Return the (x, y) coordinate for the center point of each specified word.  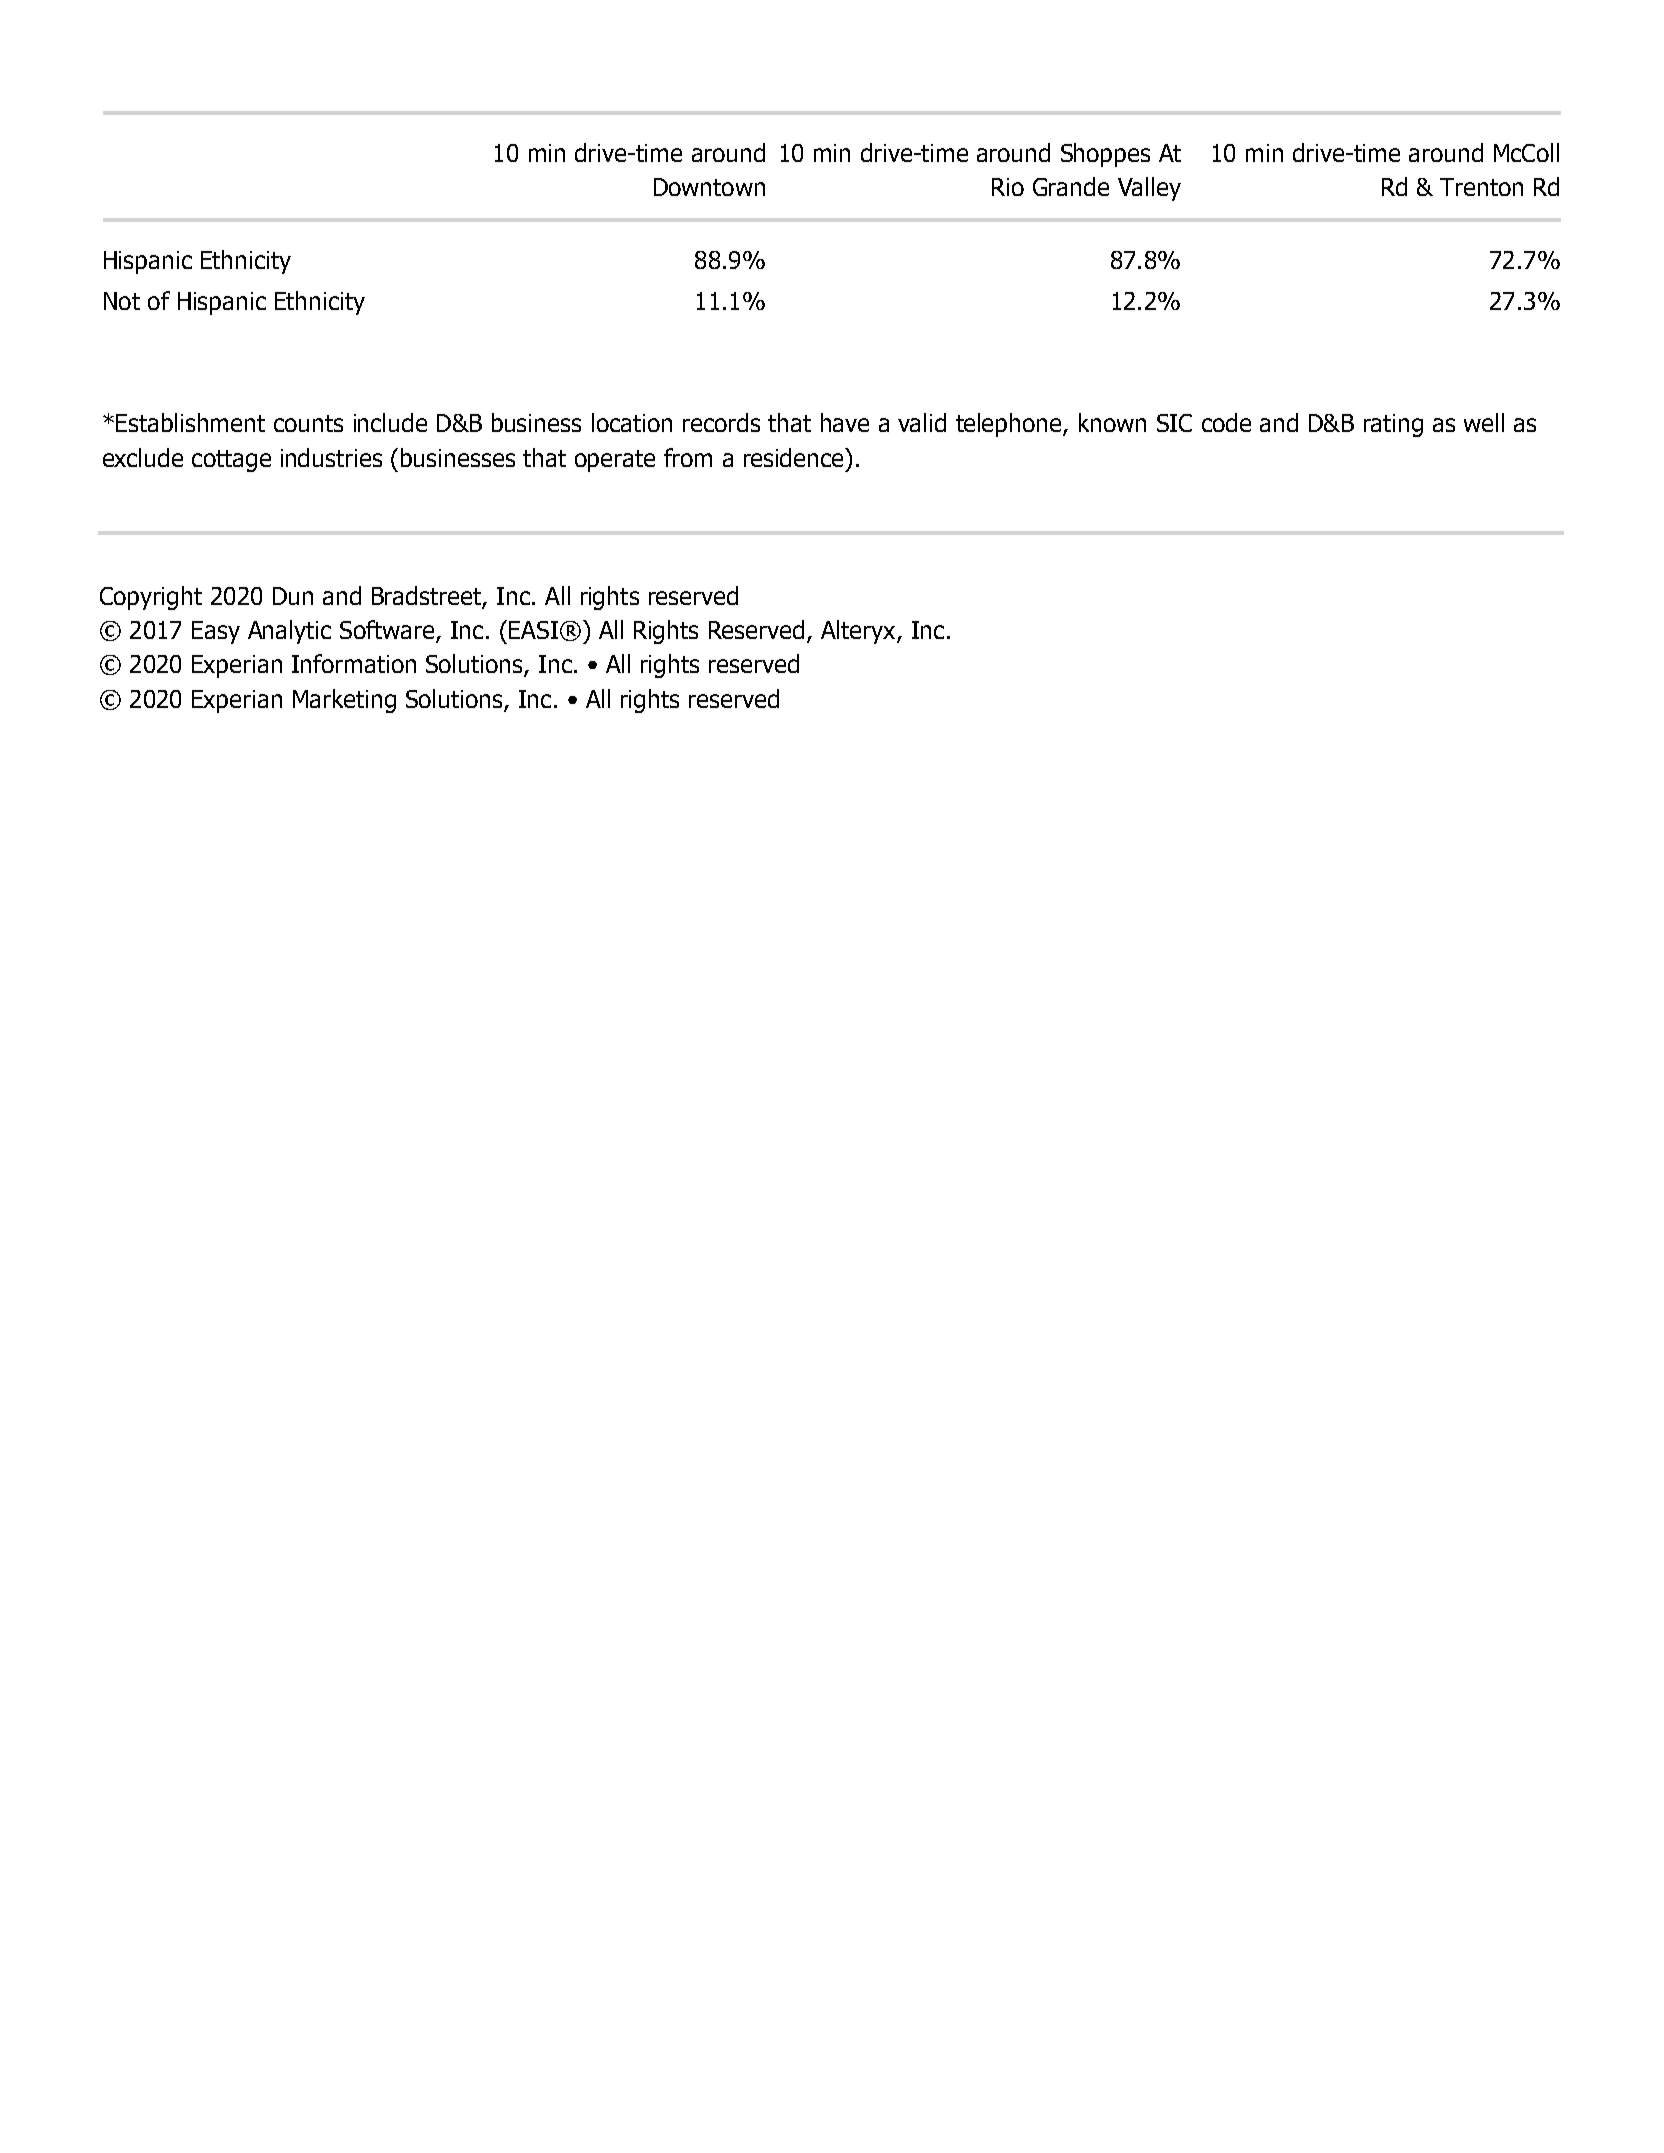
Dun (293, 596)
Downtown (709, 187)
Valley (1149, 189)
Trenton (1481, 187)
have (845, 422)
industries (331, 457)
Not (122, 301)
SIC (1174, 423)
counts (308, 423)
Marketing (344, 701)
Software (387, 629)
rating (1393, 425)
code (1226, 422)
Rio (1008, 187)
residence (795, 457)
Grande (1071, 186)
